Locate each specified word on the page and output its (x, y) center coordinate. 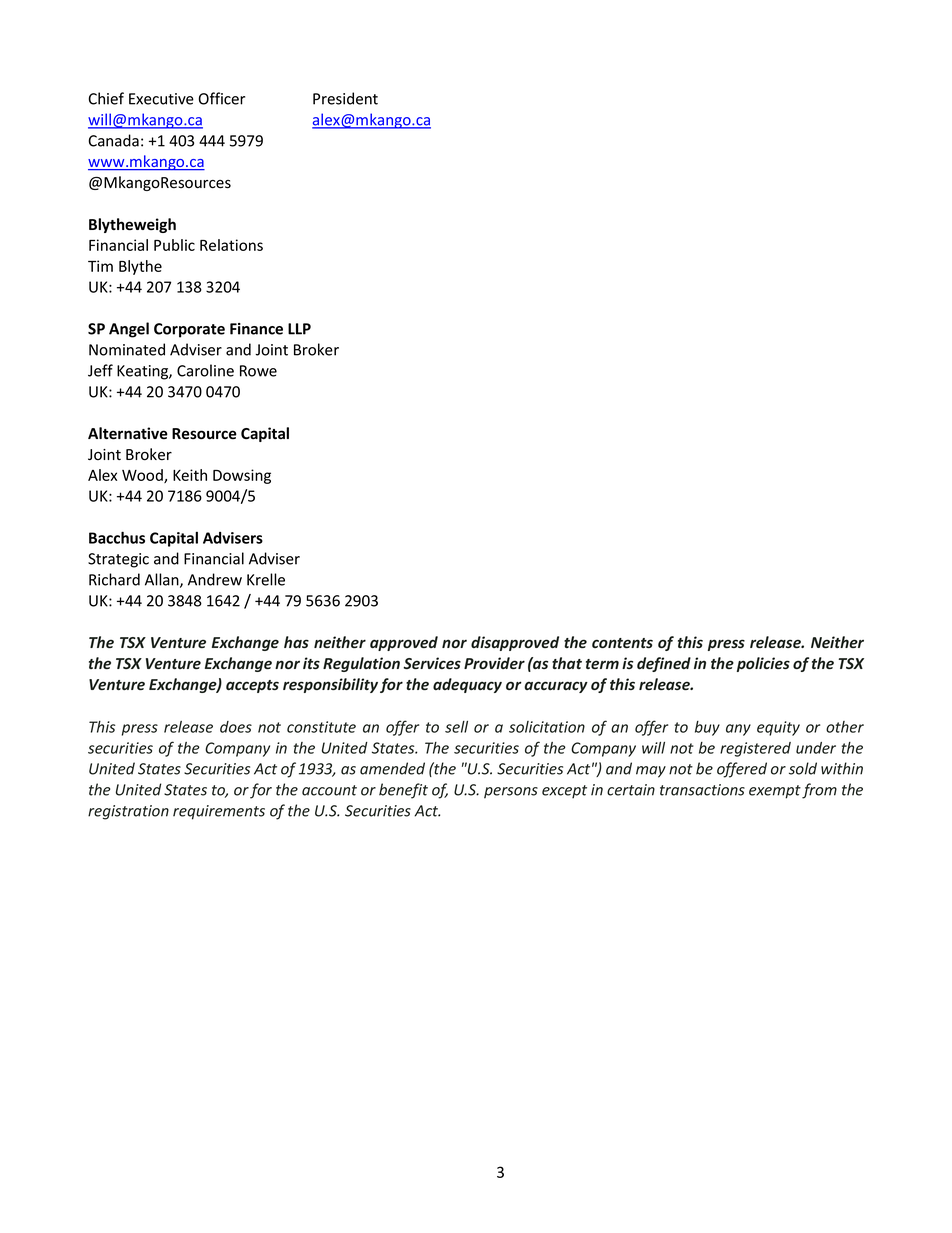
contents (622, 643)
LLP (299, 329)
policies (763, 664)
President (345, 98)
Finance (256, 329)
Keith (190, 475)
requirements (219, 812)
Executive (161, 99)
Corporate (189, 330)
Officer (222, 98)
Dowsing (242, 476)
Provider (494, 663)
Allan (163, 580)
